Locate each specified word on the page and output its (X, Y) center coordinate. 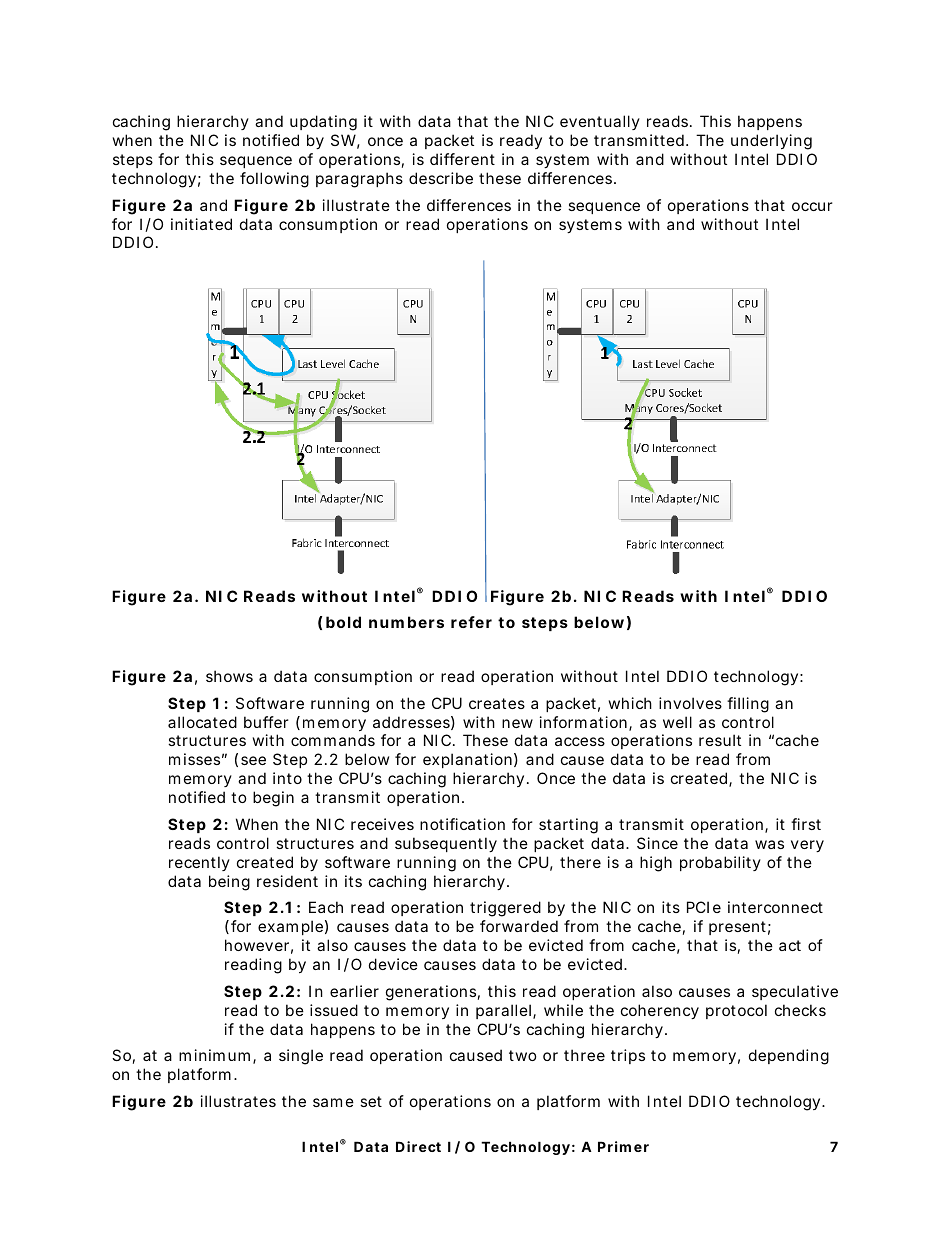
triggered (505, 909)
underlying (771, 142)
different (462, 159)
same (333, 1102)
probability (720, 863)
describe (441, 178)
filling (748, 705)
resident (287, 881)
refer (471, 622)
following (274, 180)
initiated (201, 224)
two (523, 1055)
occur (812, 206)
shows (229, 676)
